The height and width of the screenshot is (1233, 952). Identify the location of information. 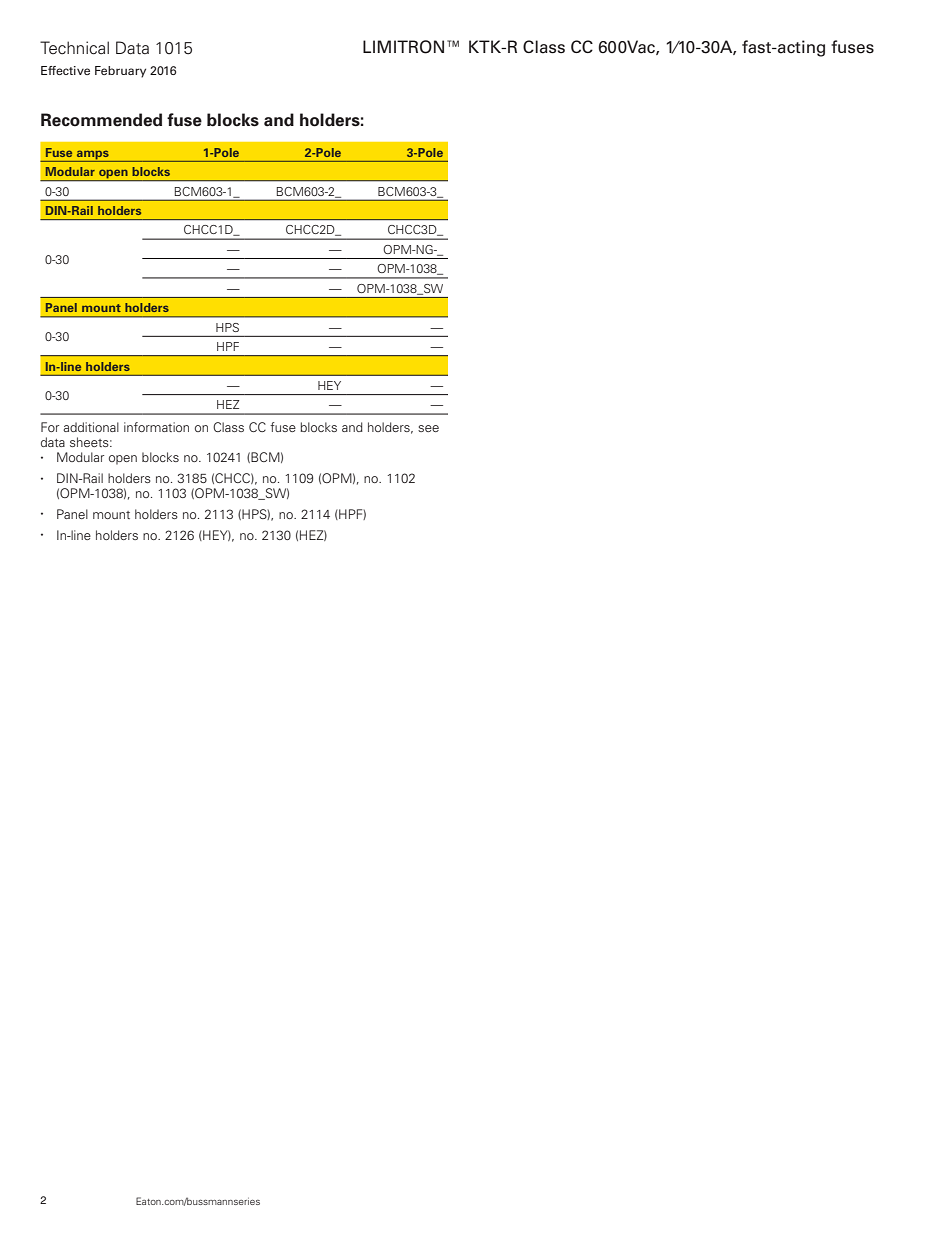
(156, 427).
